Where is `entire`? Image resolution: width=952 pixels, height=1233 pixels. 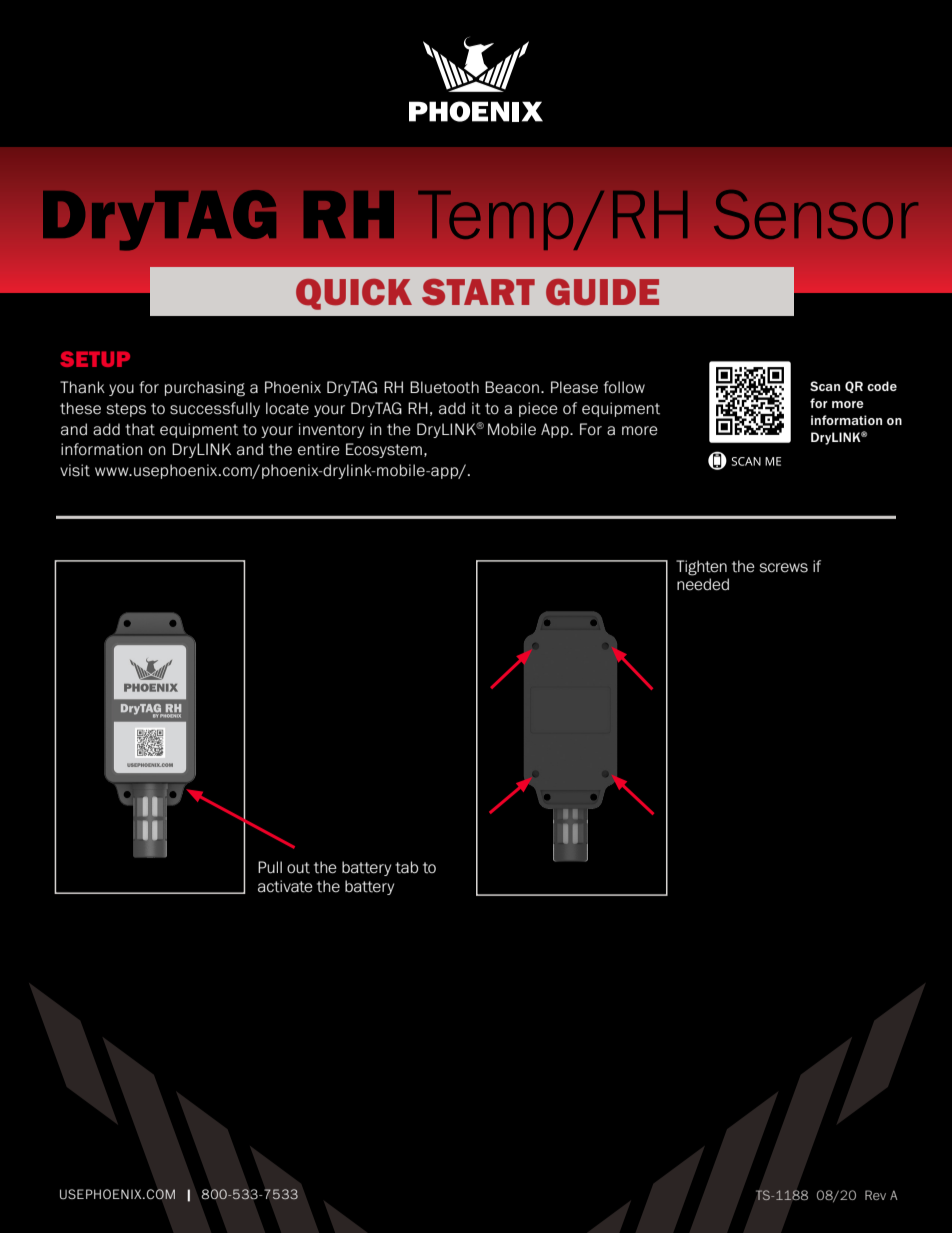 entire is located at coordinates (319, 449).
